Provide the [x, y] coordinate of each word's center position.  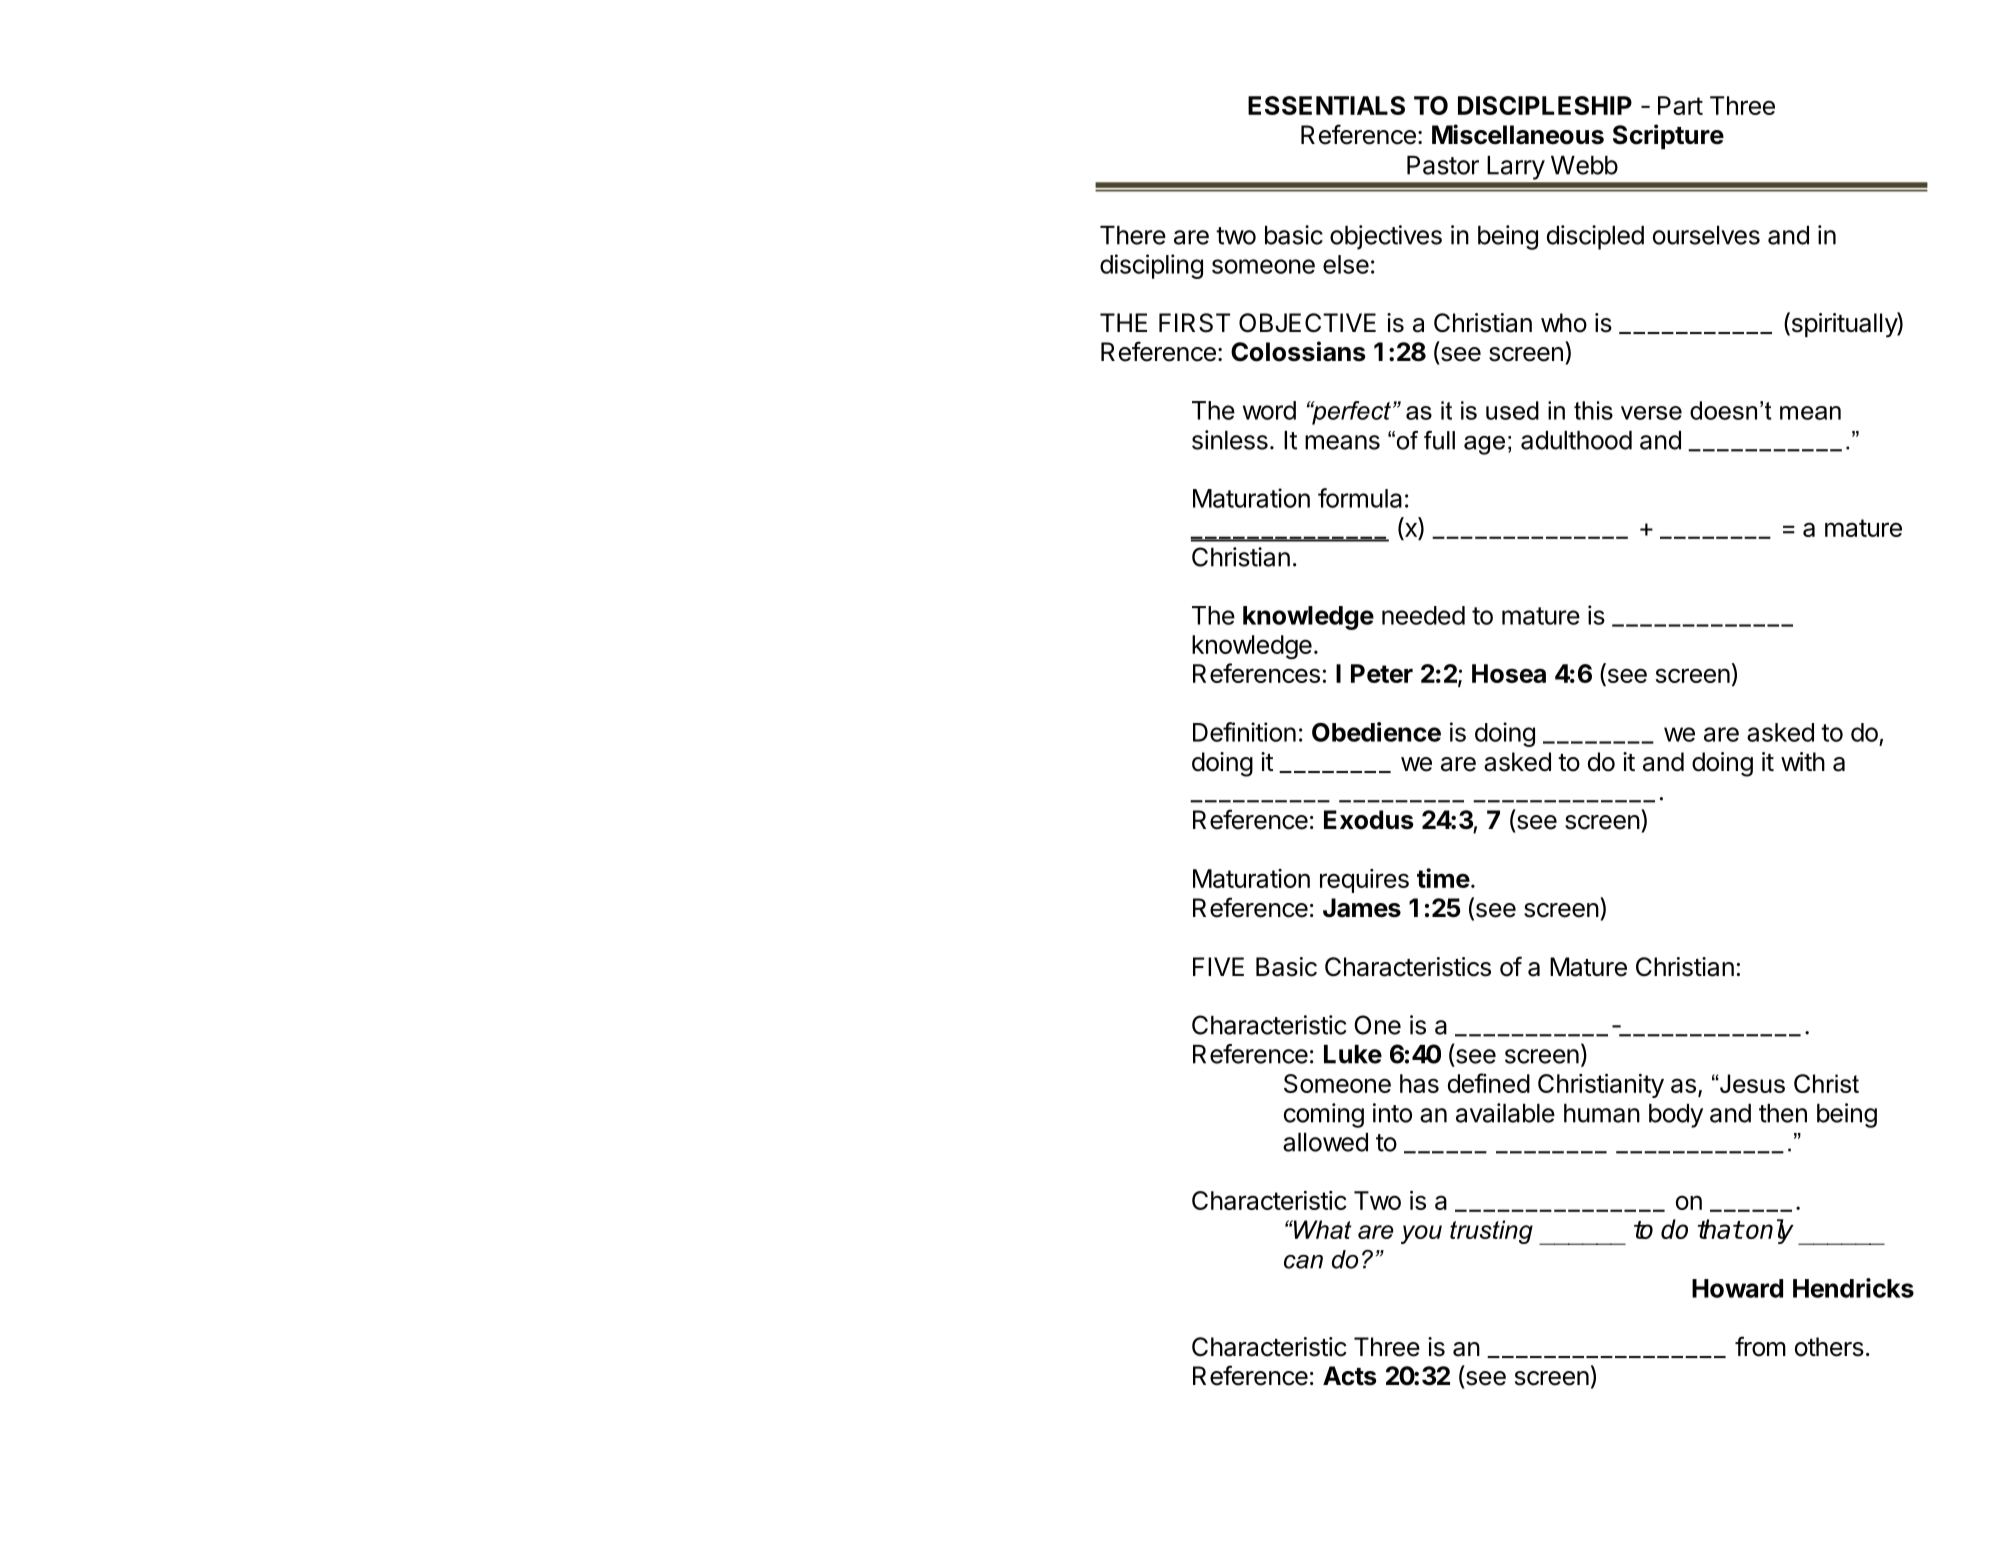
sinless [1230, 440]
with [1803, 761]
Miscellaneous [1518, 134]
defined [1489, 1083]
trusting [1491, 1232]
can [1303, 1262]
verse [1651, 413]
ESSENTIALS [1326, 105]
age [1484, 445]
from [1760, 1346]
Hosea [1509, 673]
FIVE [1218, 966]
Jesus [1751, 1083]
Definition [1244, 732]
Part [1680, 105]
